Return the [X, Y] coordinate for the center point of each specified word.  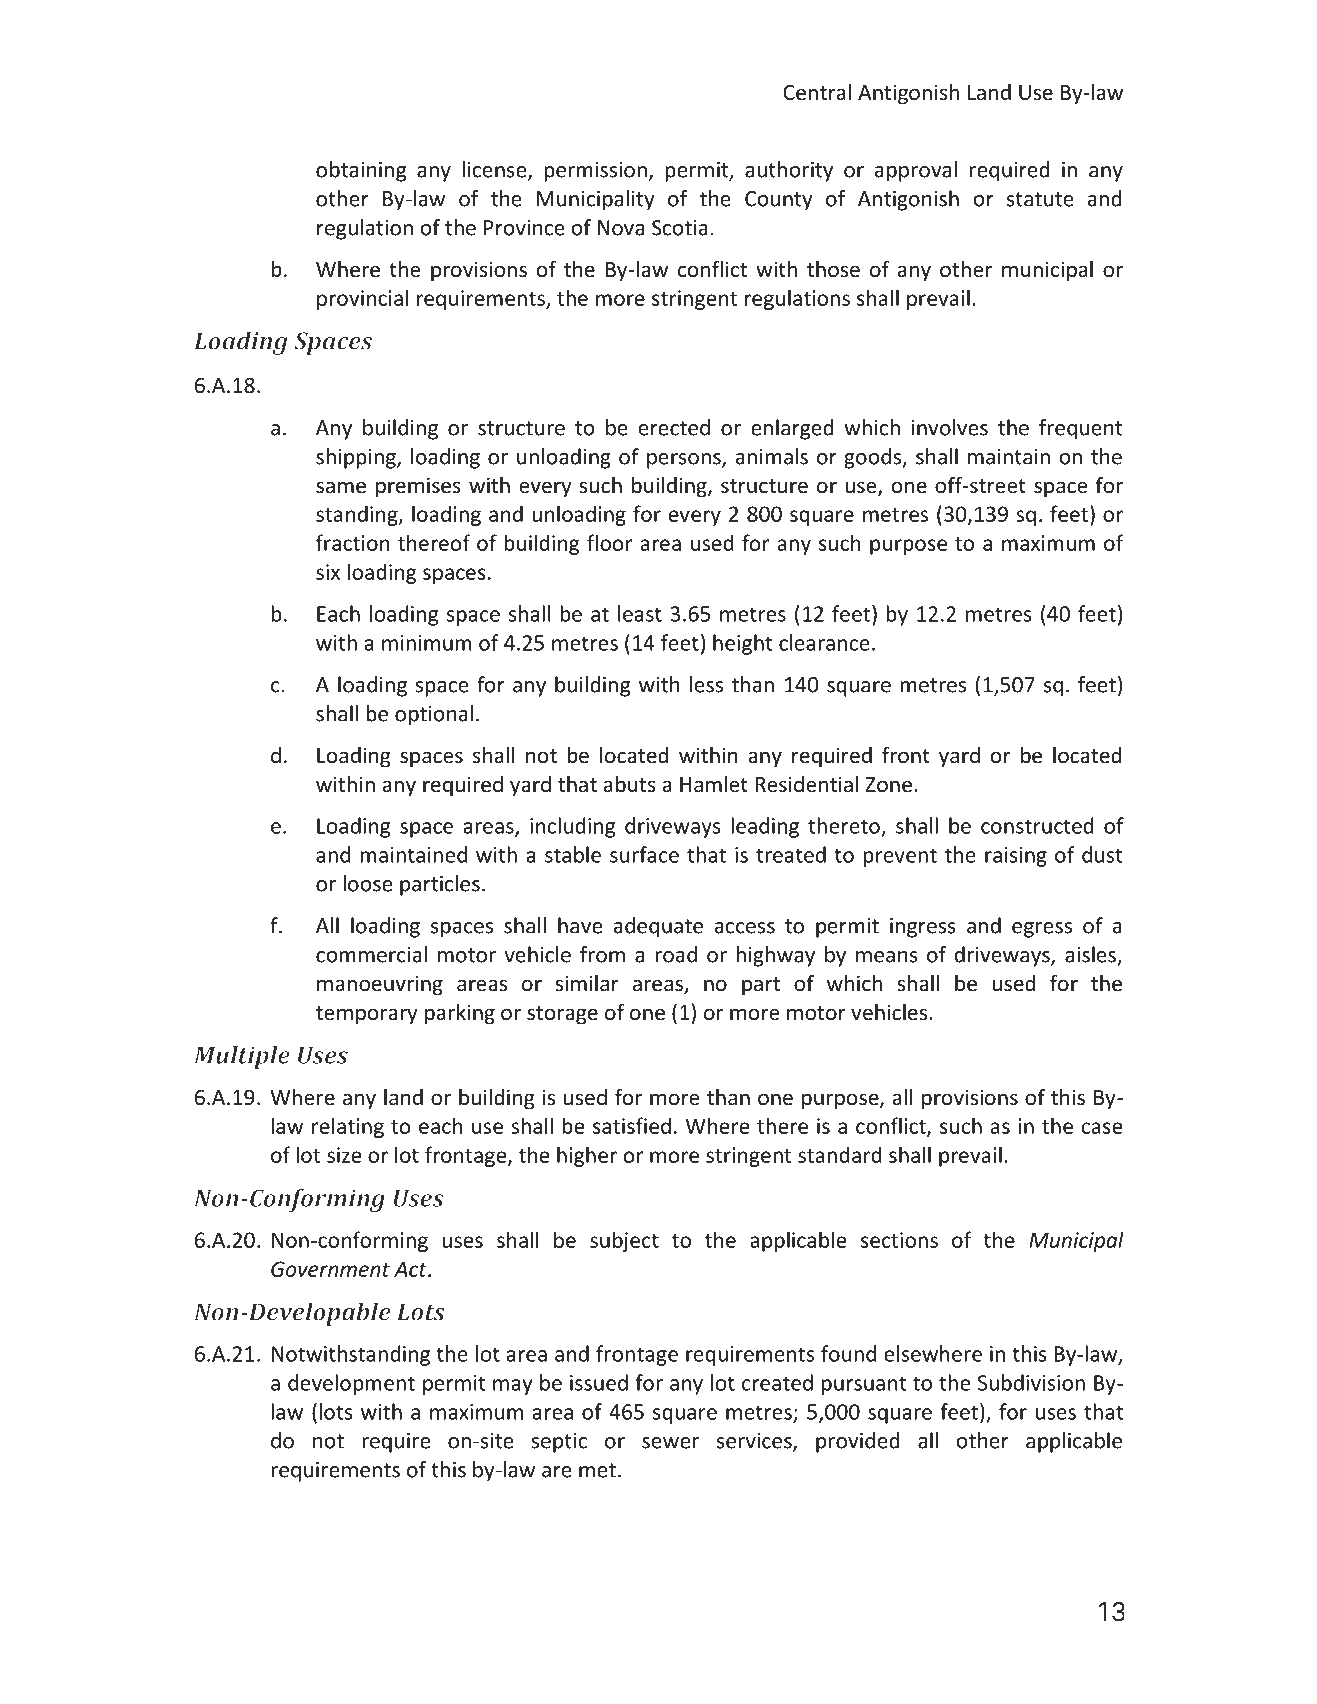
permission [595, 172]
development [351, 1384]
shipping [357, 458]
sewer [670, 1443]
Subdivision [1031, 1382]
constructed [1037, 825]
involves [950, 427]
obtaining [361, 171]
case [1102, 1128]
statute [1040, 199]
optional [434, 715]
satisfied [632, 1125]
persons [685, 461]
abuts [630, 784]
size [344, 1155]
